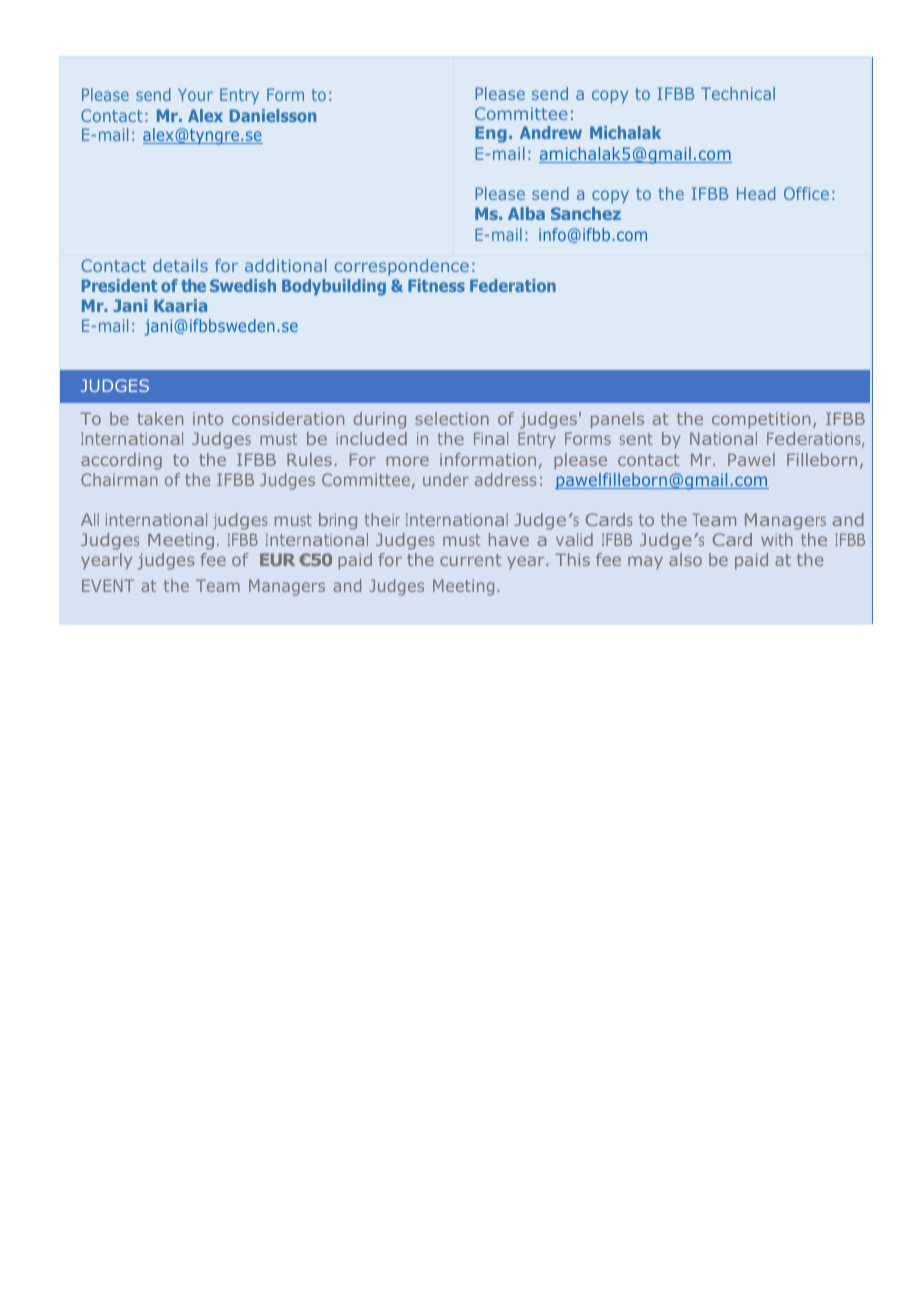 The image size is (924, 1309). I want to click on also, so click(685, 559).
